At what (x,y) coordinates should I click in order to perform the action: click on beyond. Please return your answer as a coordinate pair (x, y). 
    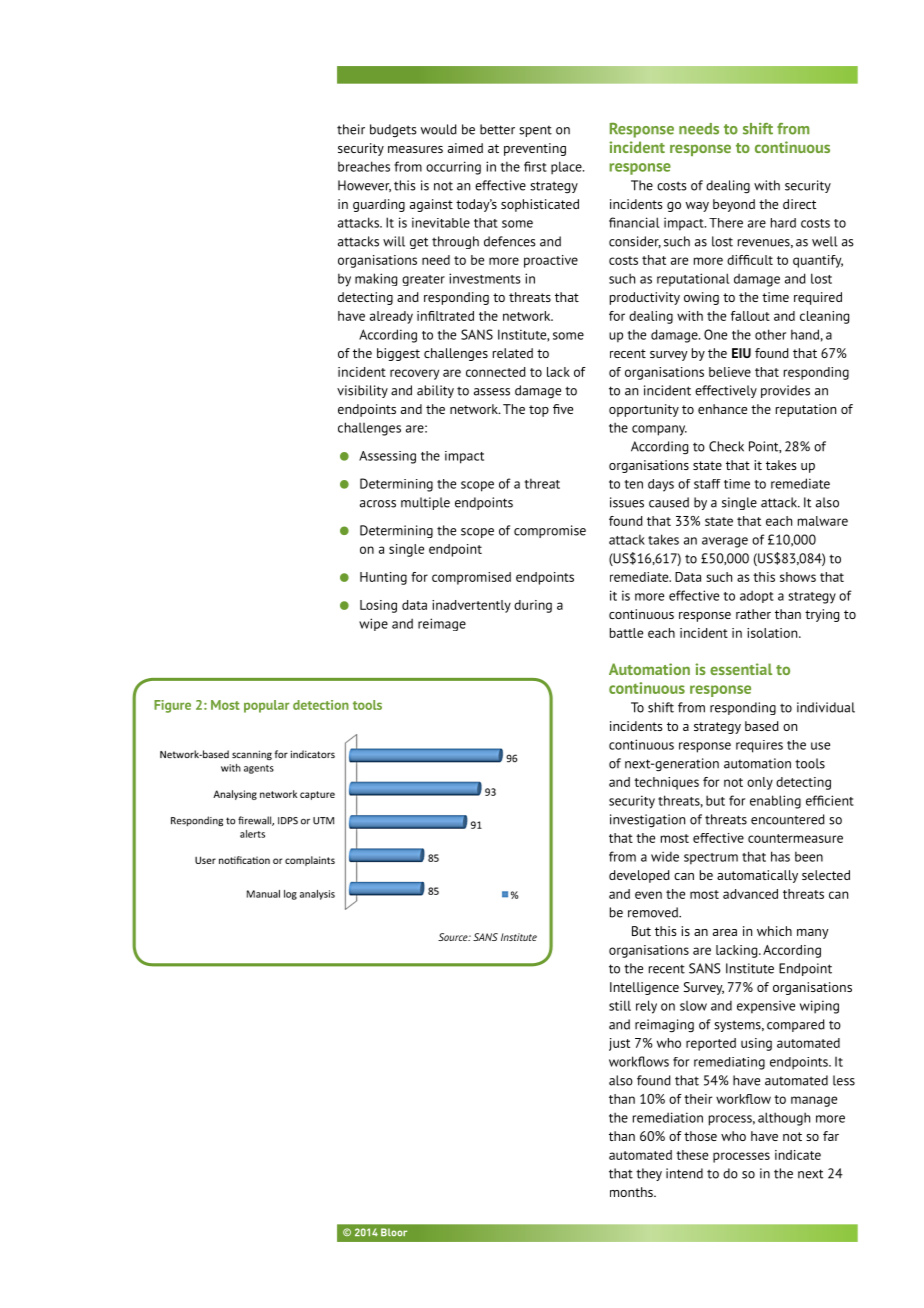
    Looking at the image, I should click on (734, 205).
